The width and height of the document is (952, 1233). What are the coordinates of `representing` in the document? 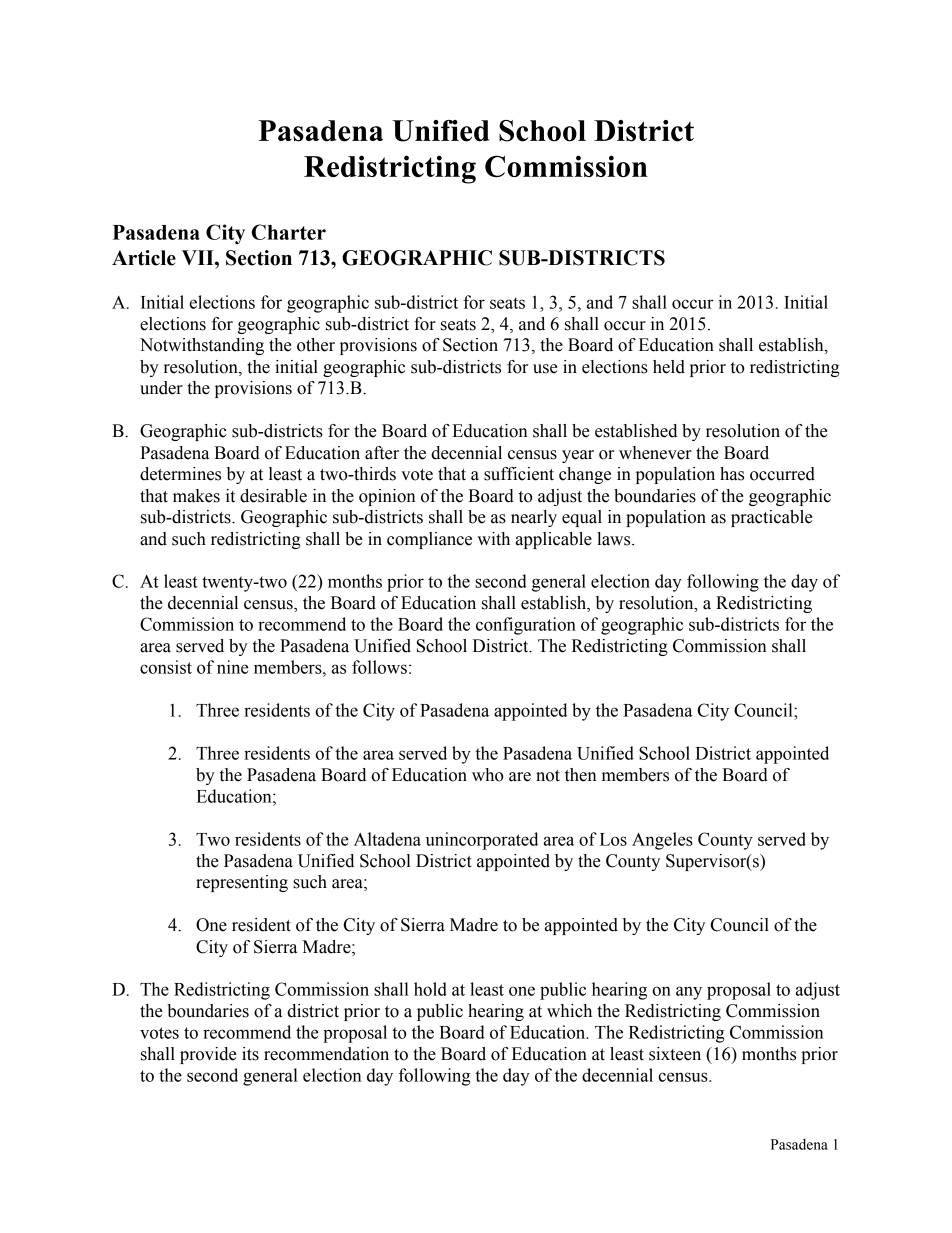 It's located at (242, 883).
